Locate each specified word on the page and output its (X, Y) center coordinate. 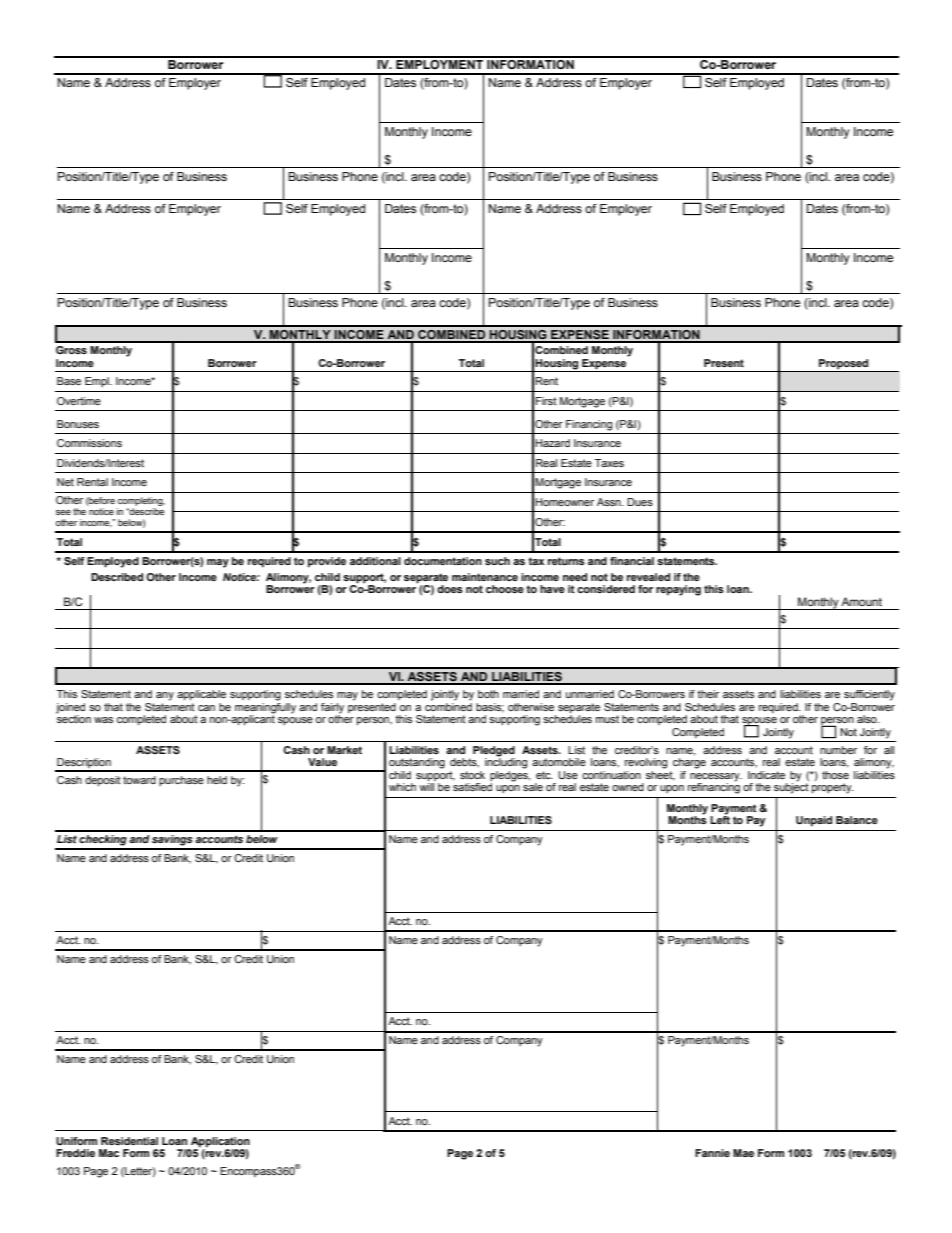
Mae (743, 1153)
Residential (129, 1141)
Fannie (712, 1153)
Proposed (844, 365)
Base (69, 381)
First (546, 401)
